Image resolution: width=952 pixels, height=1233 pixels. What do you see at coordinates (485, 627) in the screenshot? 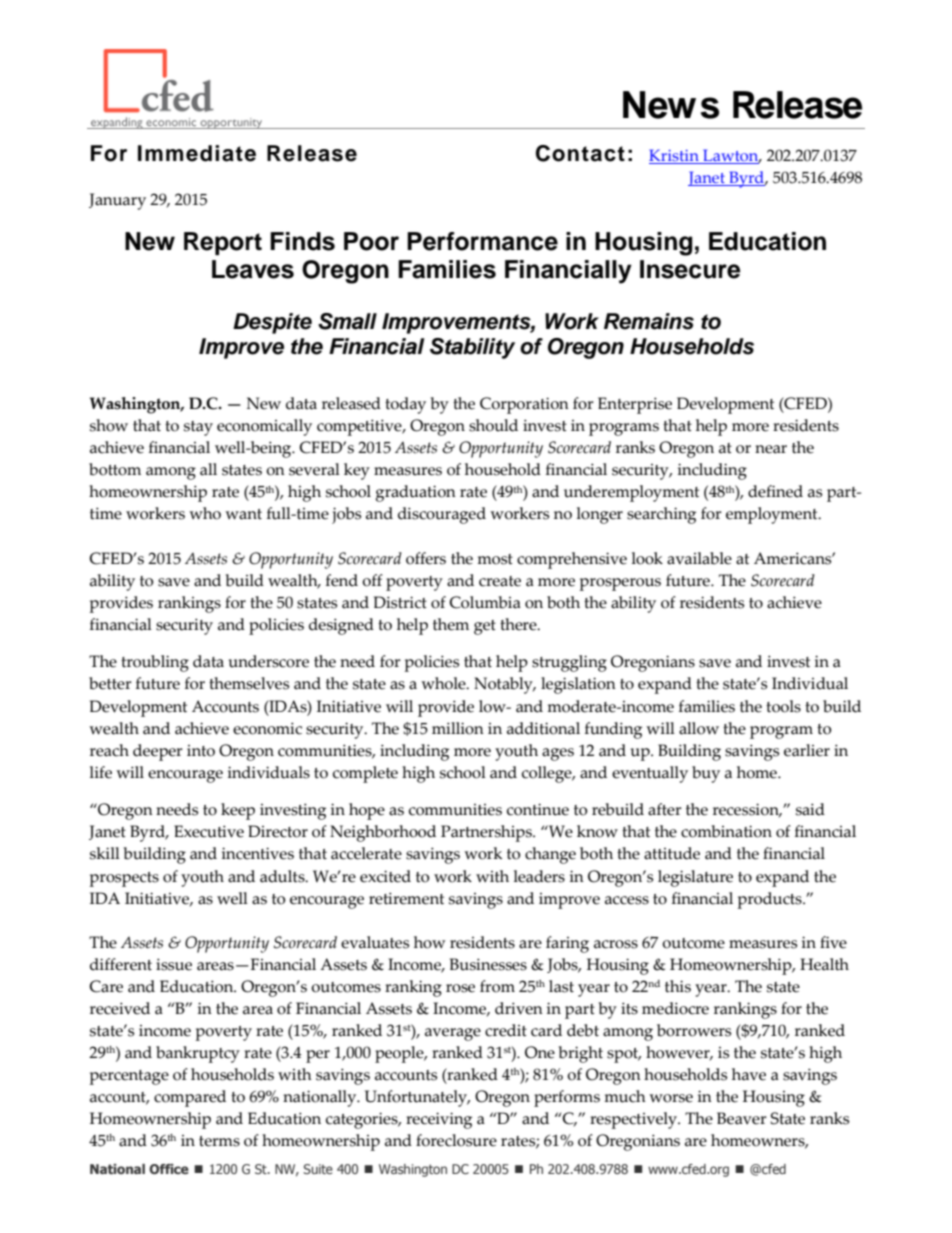
I see `get` at bounding box center [485, 627].
